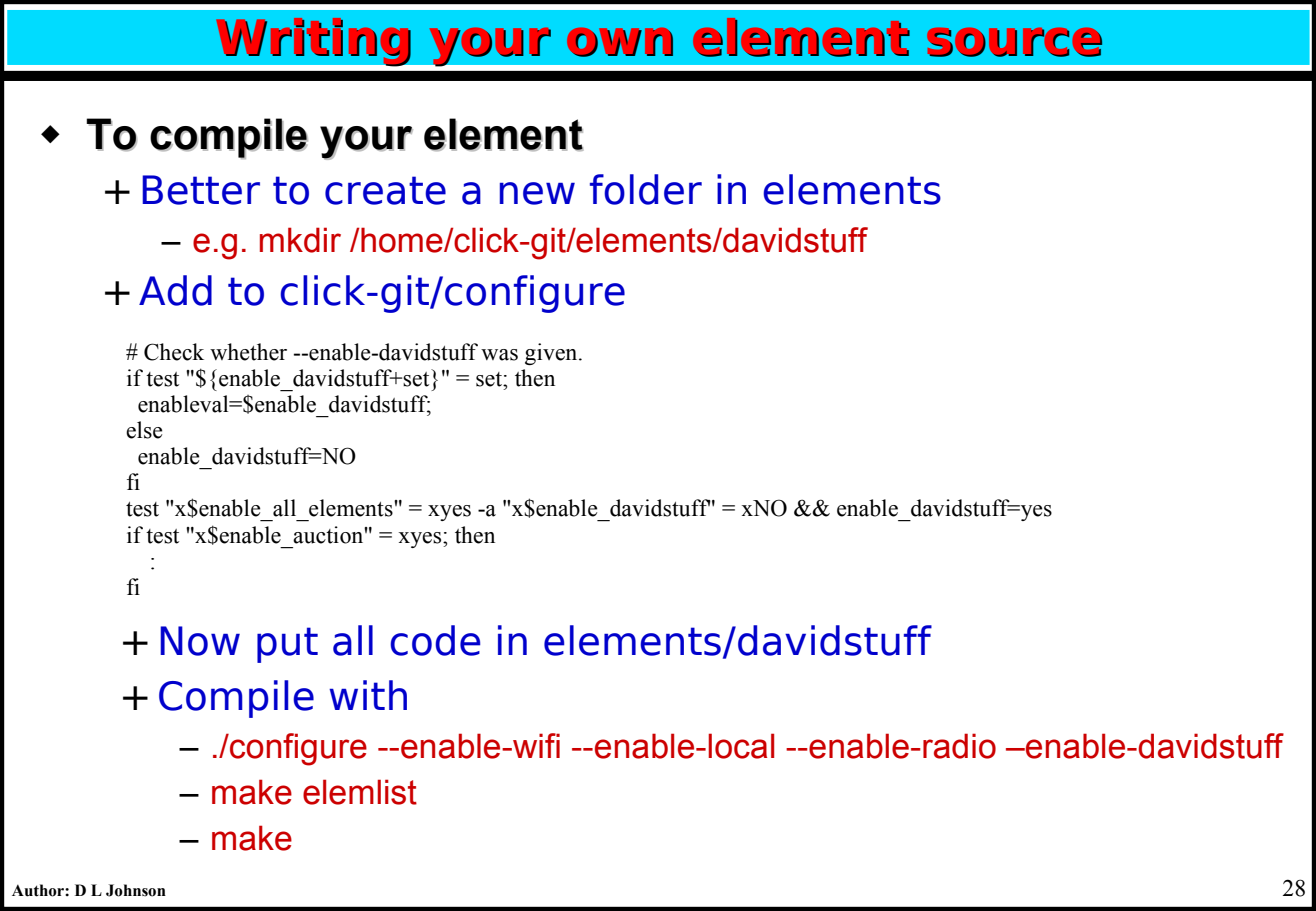  Describe the element at coordinates (385, 190) in the page. I see `create` at that location.
